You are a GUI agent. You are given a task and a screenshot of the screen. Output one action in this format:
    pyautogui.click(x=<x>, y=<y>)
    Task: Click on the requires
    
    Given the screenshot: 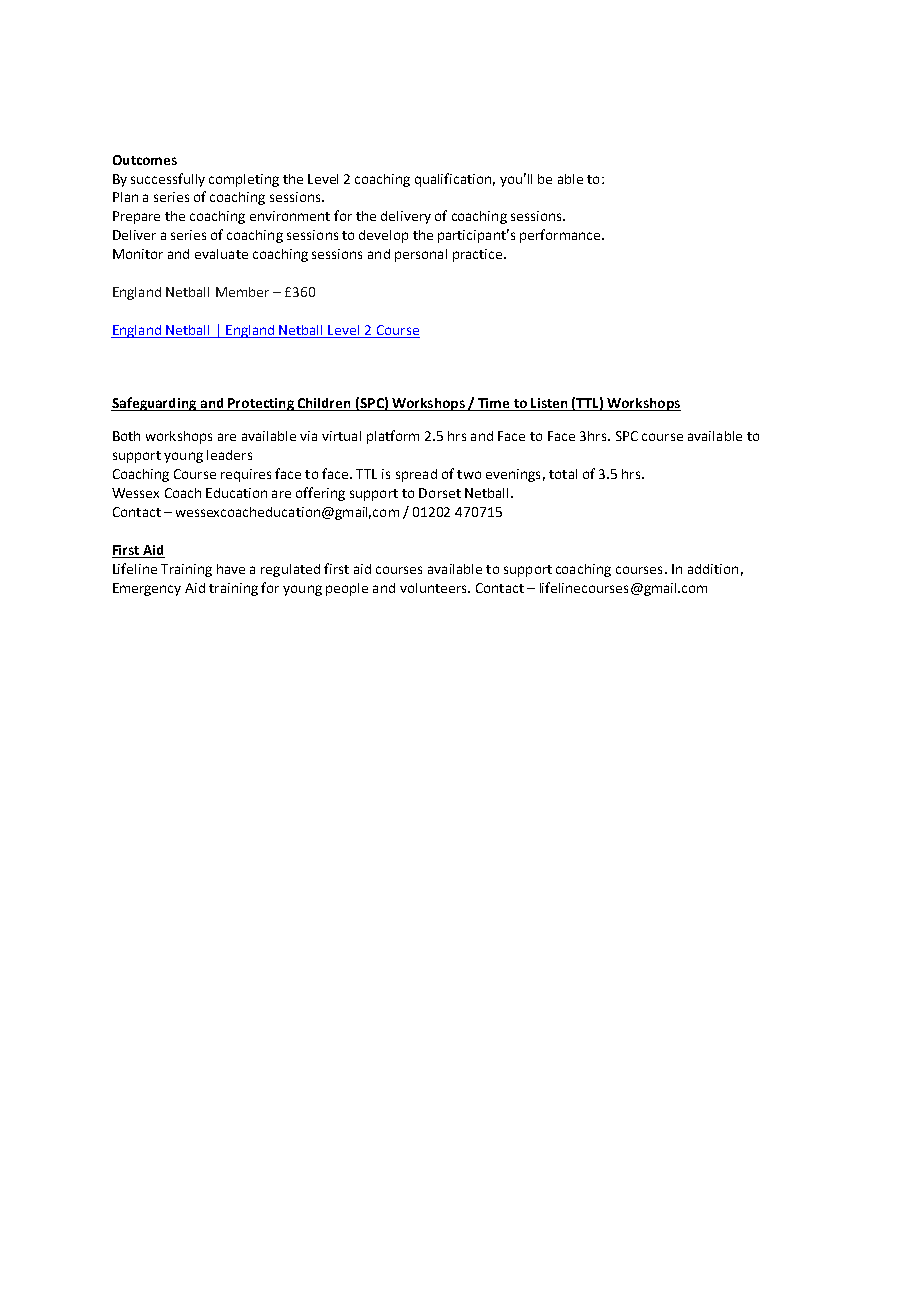 What is the action you would take?
    pyautogui.click(x=246, y=475)
